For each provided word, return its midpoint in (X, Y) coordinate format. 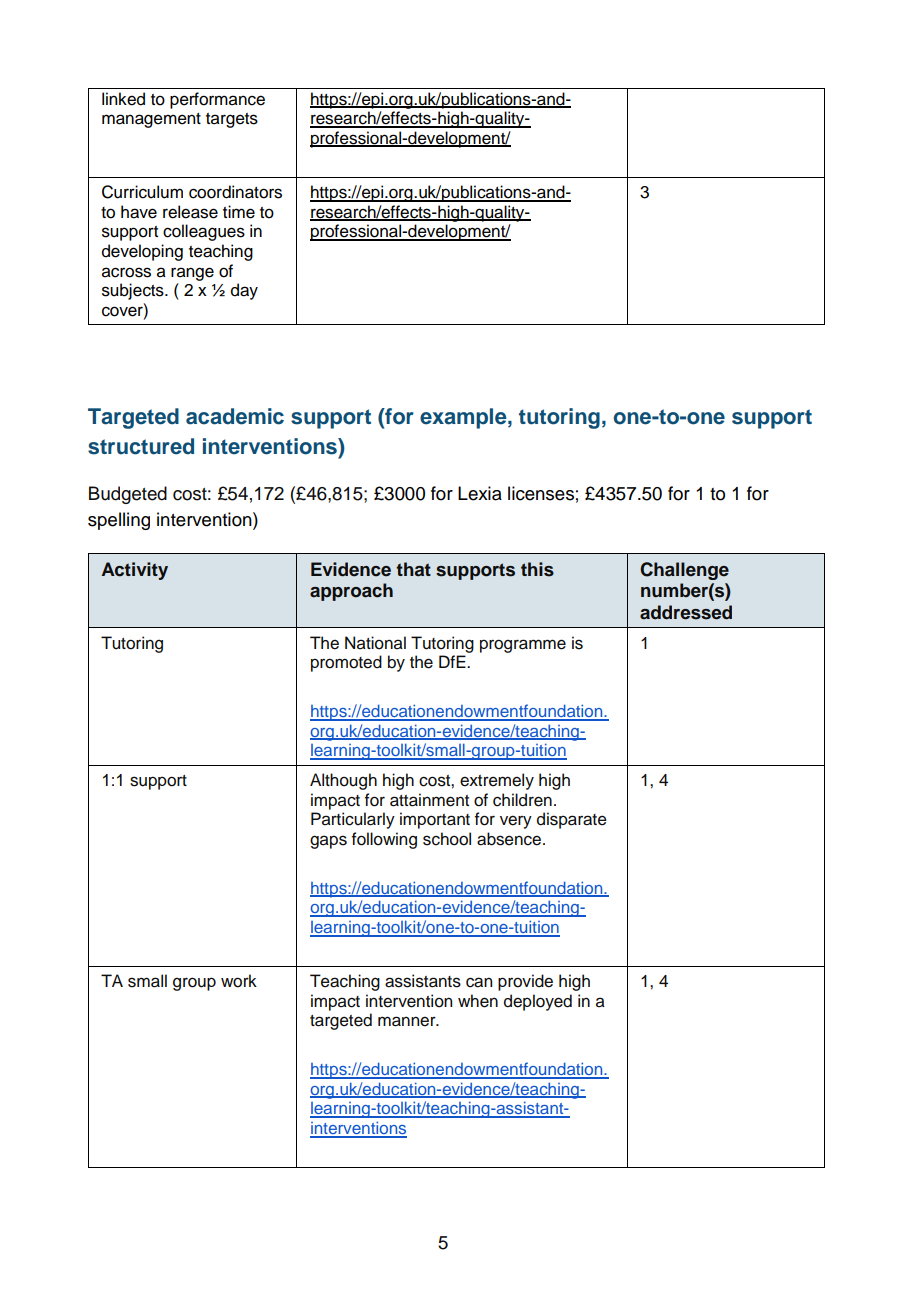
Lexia (480, 493)
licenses (541, 493)
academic (235, 416)
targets (232, 120)
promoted (346, 663)
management (151, 120)
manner (408, 1021)
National (375, 643)
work (239, 981)
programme (523, 646)
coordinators (235, 192)
